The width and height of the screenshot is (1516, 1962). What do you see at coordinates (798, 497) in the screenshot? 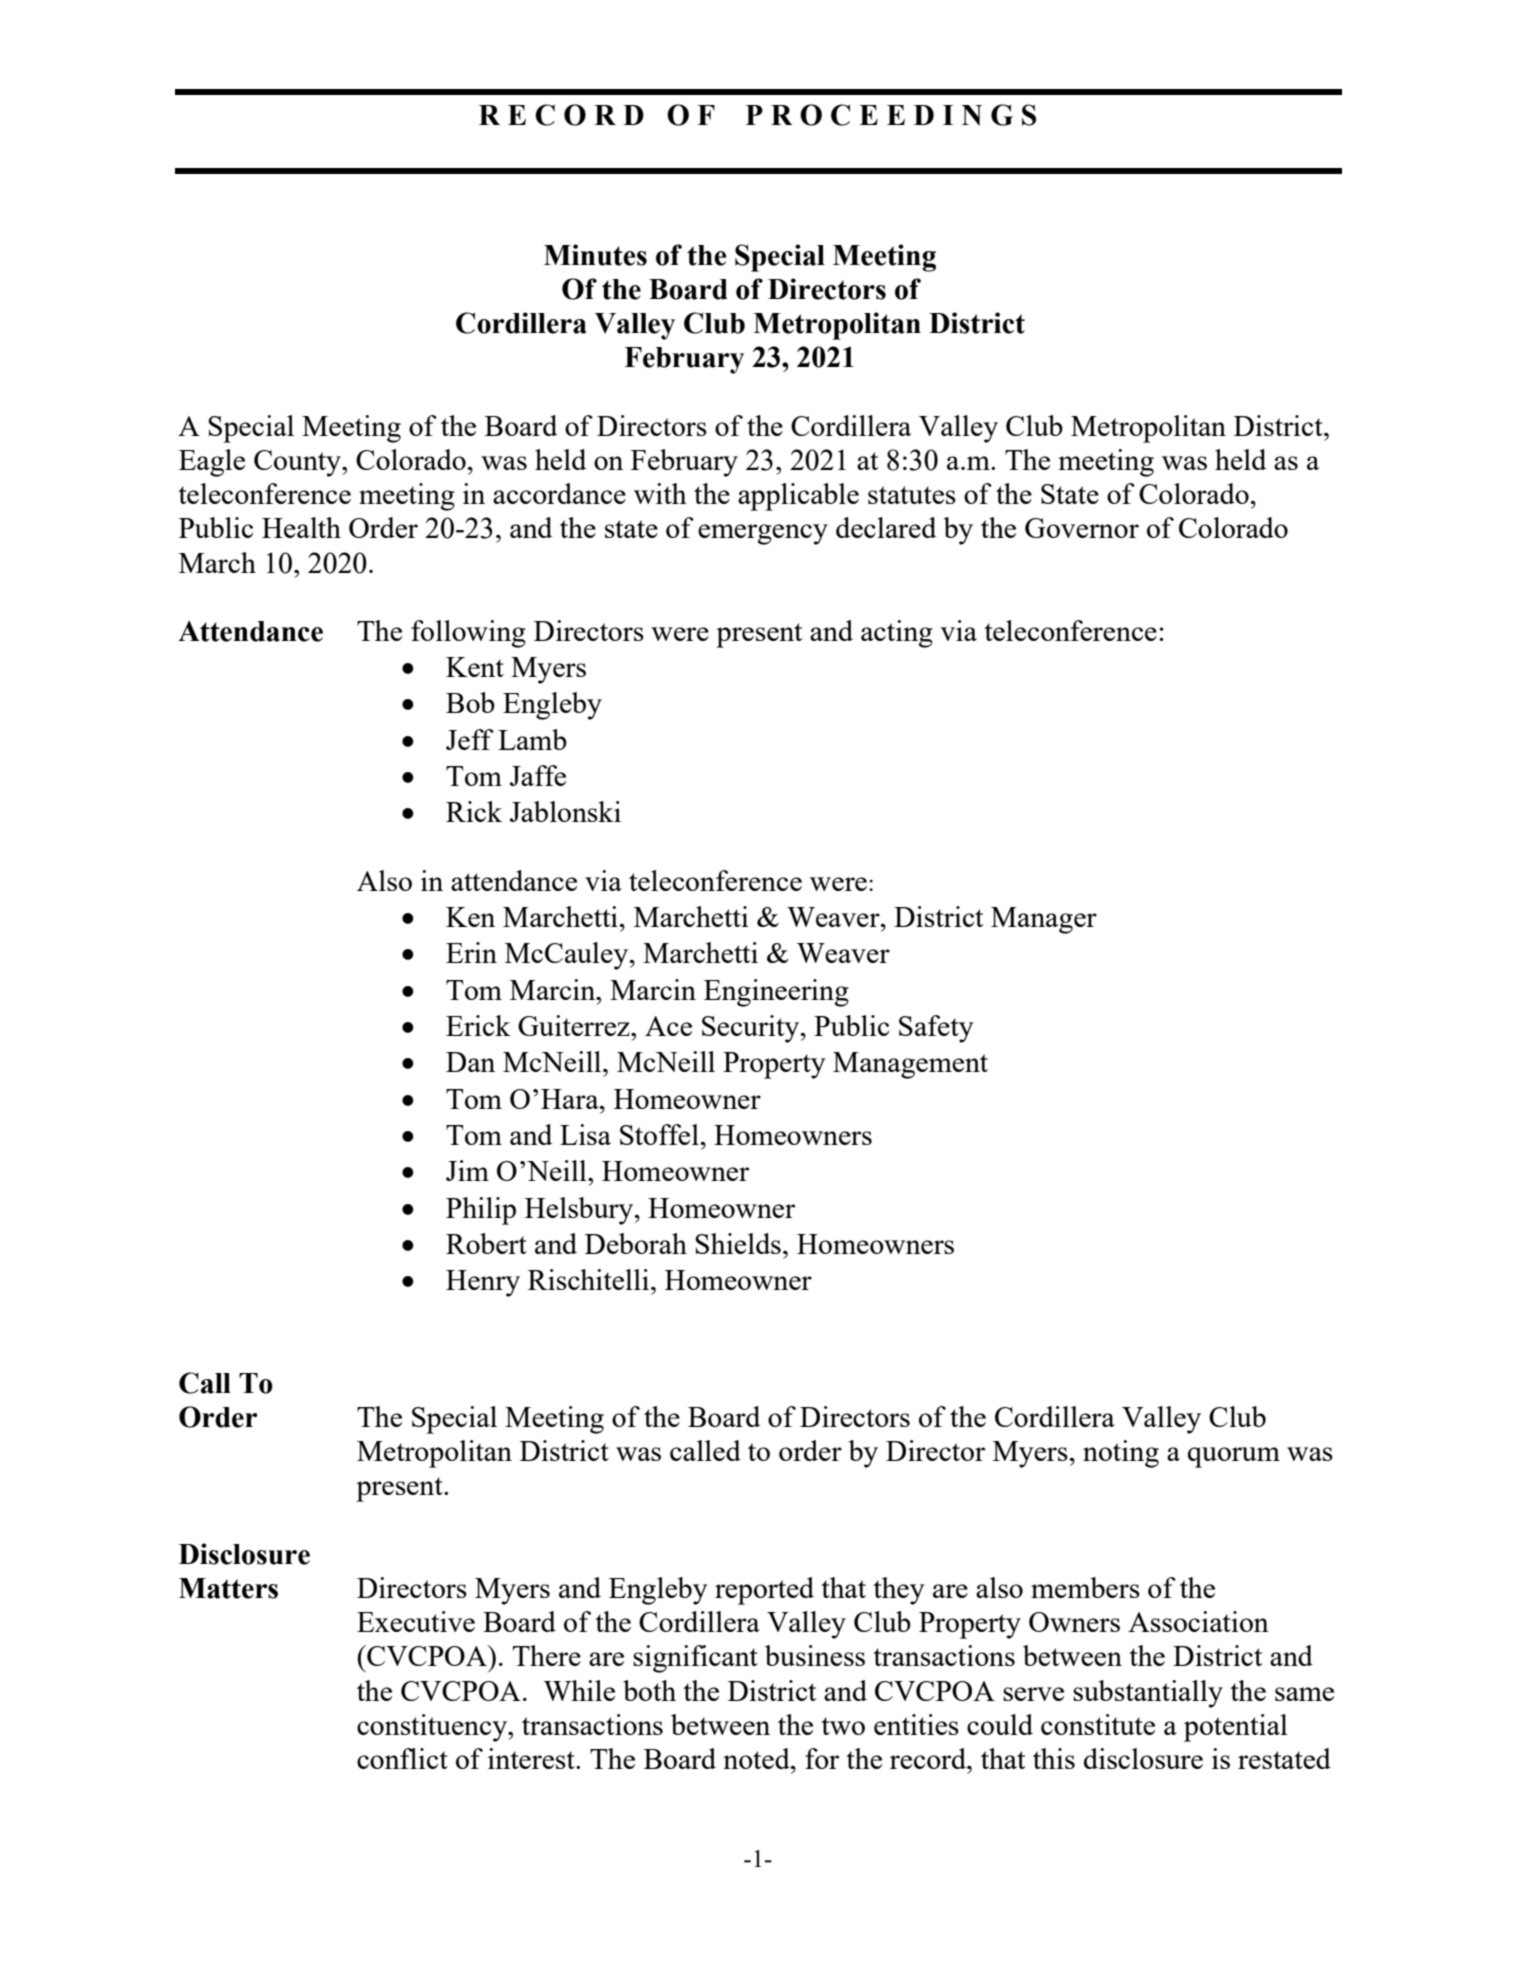
I see `applicable` at bounding box center [798, 497].
